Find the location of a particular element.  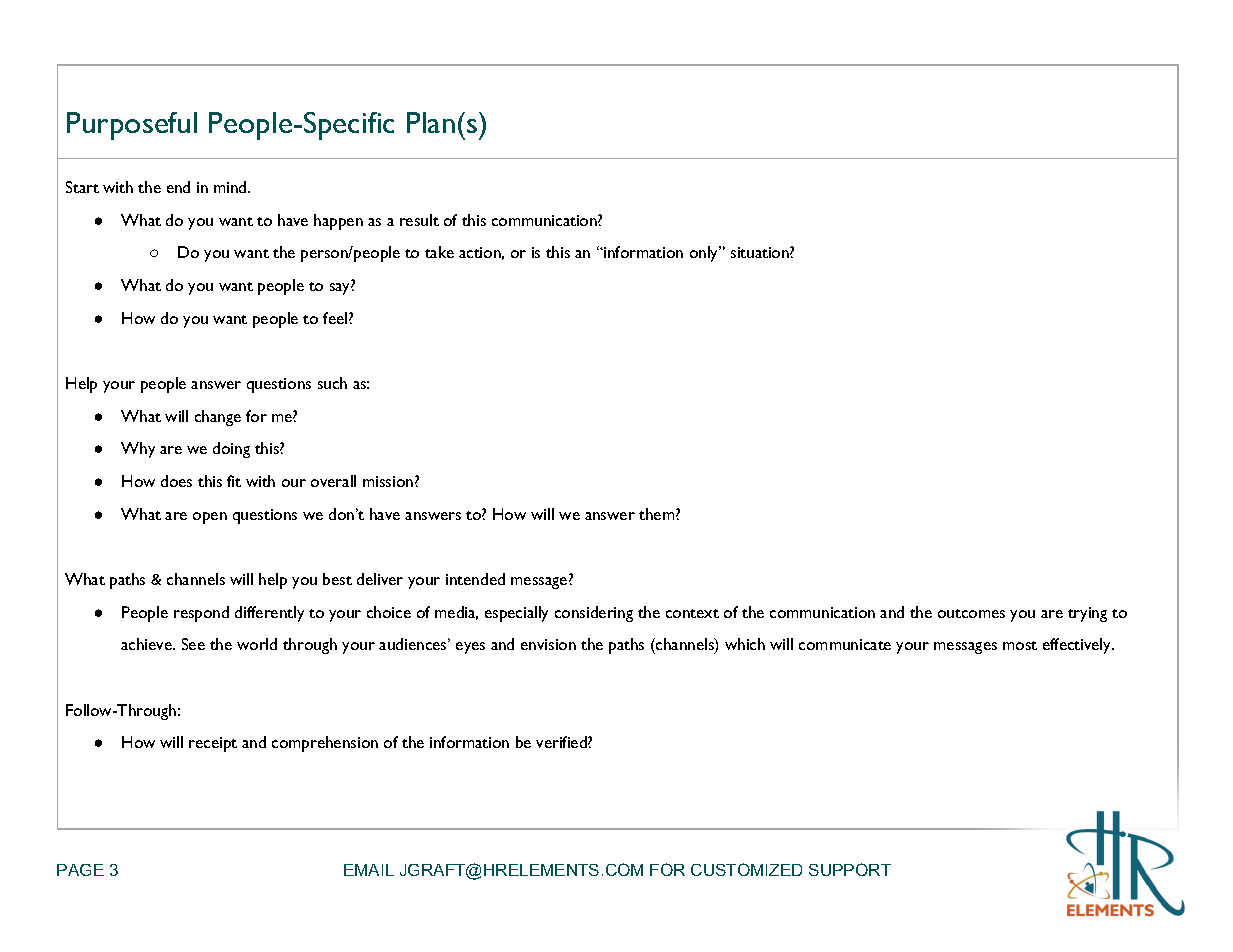

most is located at coordinates (1020, 645).
